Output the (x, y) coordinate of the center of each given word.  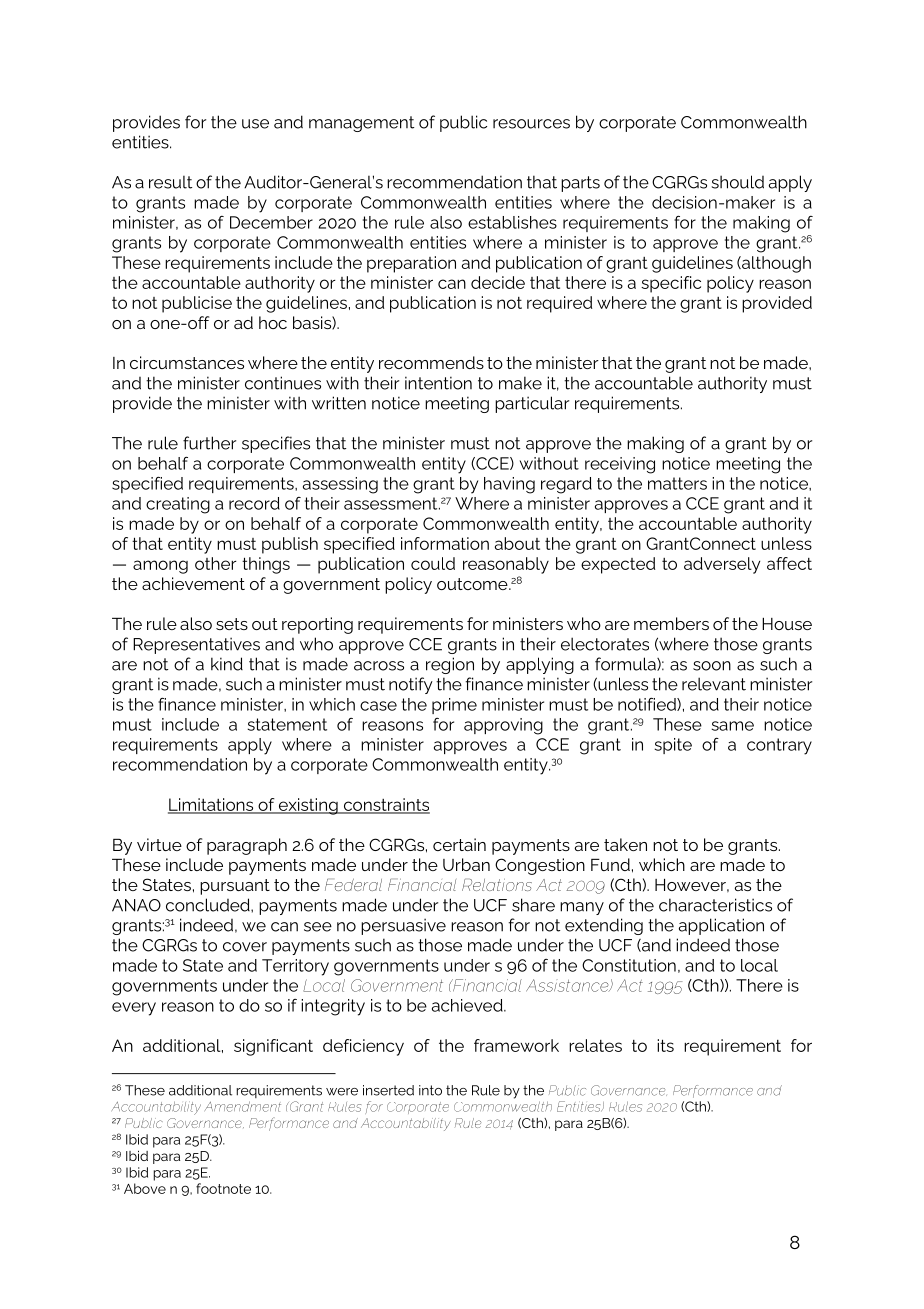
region (450, 665)
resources (531, 124)
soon (712, 666)
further (209, 443)
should (738, 182)
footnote (223, 1188)
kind (227, 664)
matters (677, 483)
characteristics (715, 905)
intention (438, 383)
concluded (209, 905)
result (170, 182)
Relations (497, 885)
